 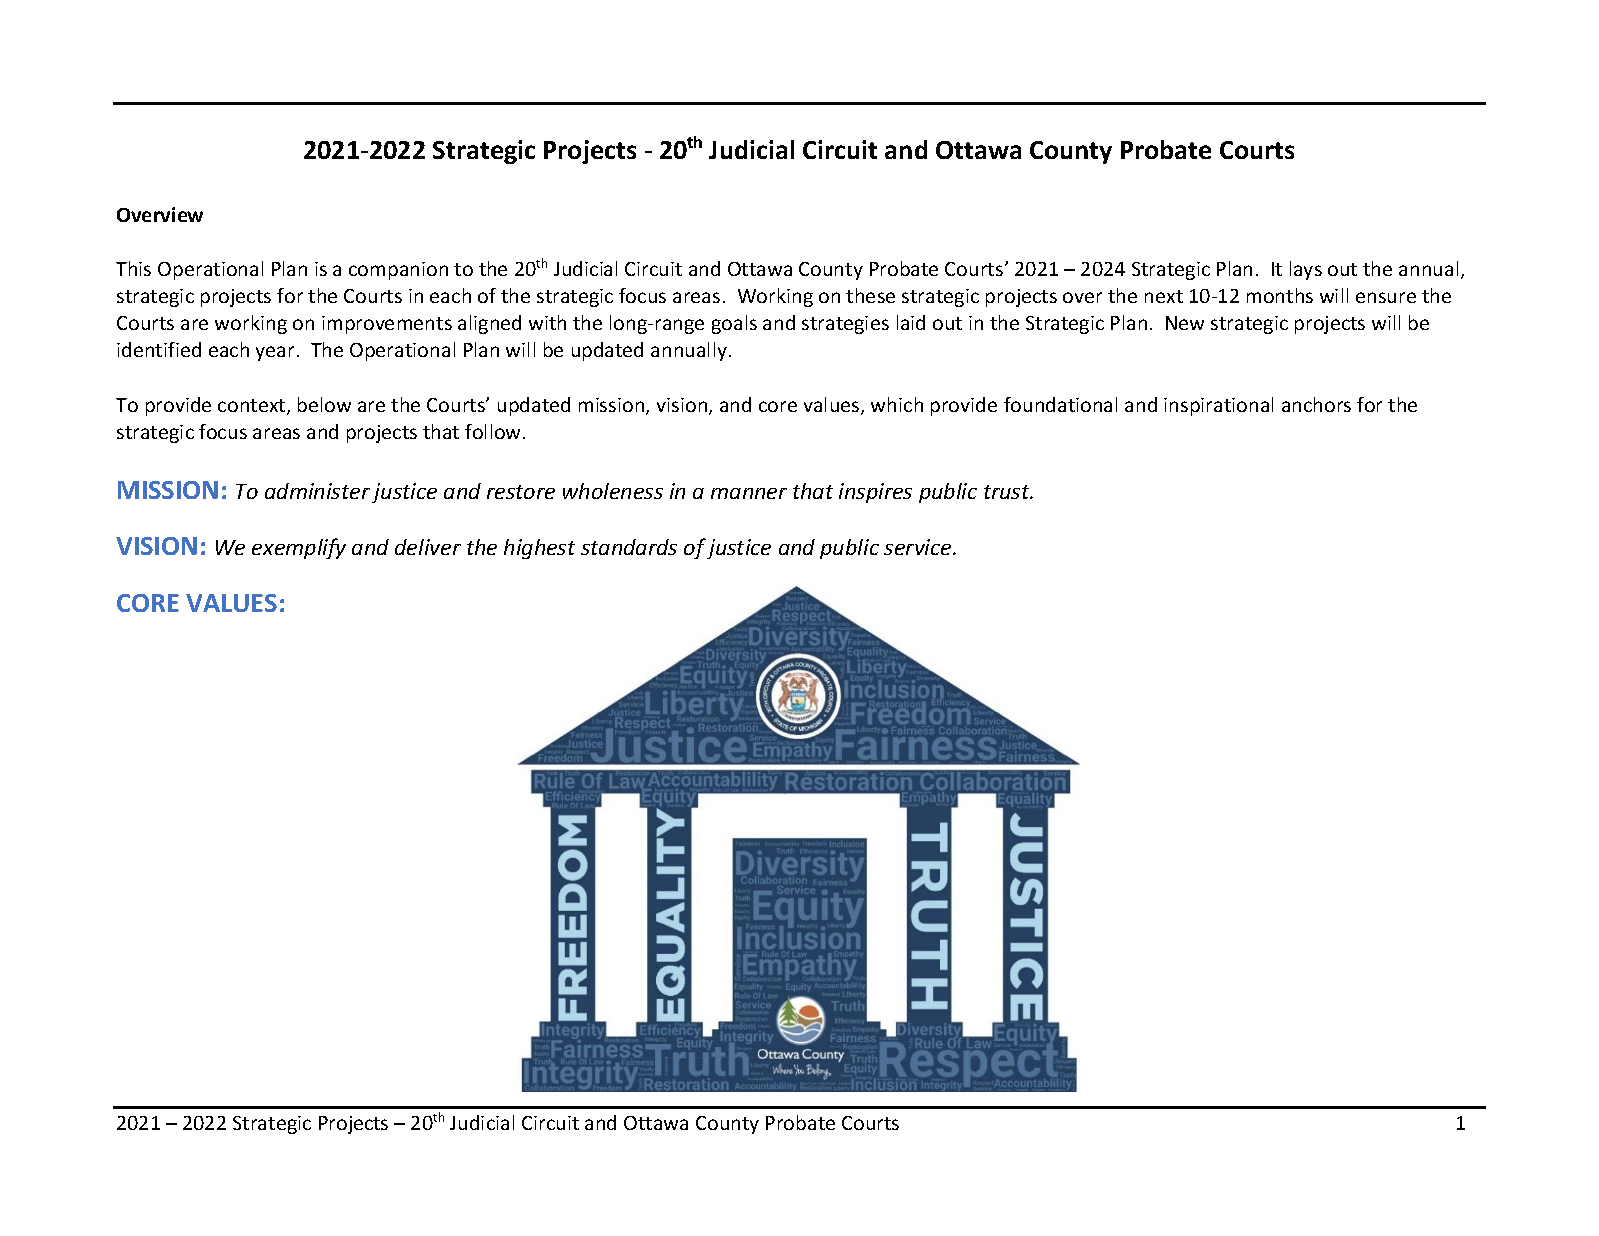 What do you see at coordinates (629, 547) in the screenshot?
I see `standards` at bounding box center [629, 547].
